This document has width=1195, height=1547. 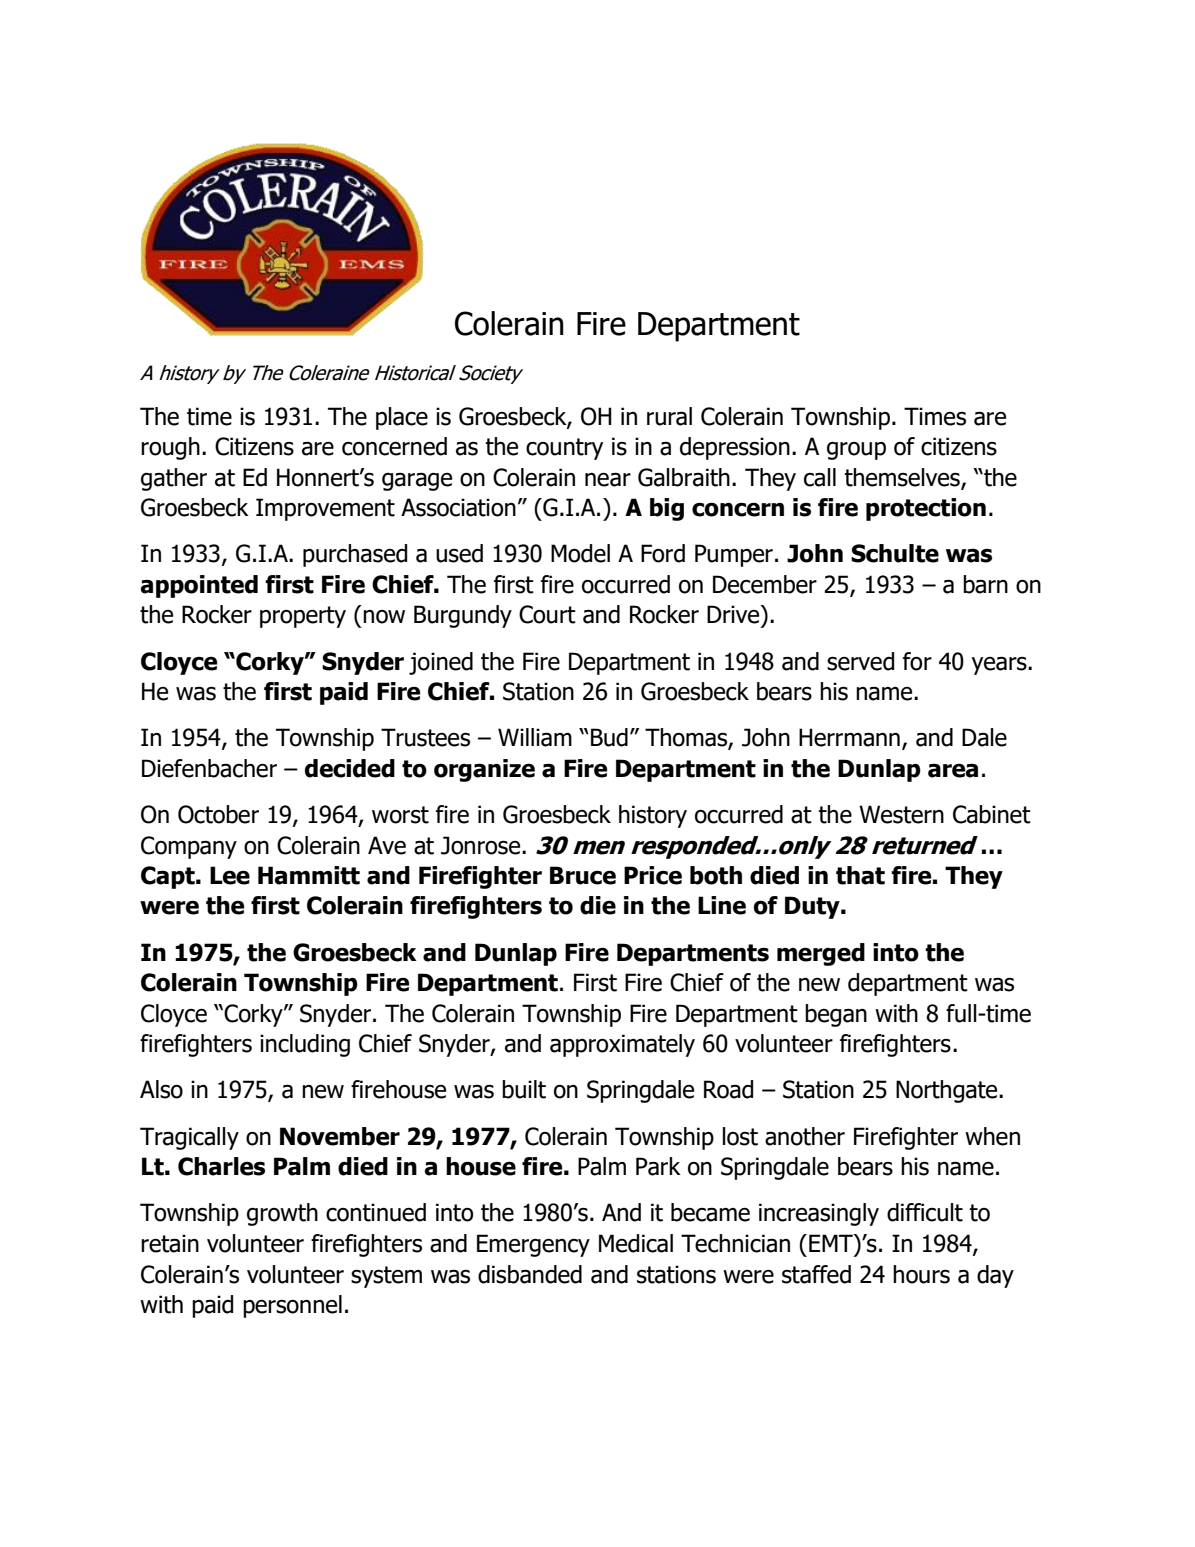 What do you see at coordinates (583, 875) in the document?
I see `Bruce` at bounding box center [583, 875].
